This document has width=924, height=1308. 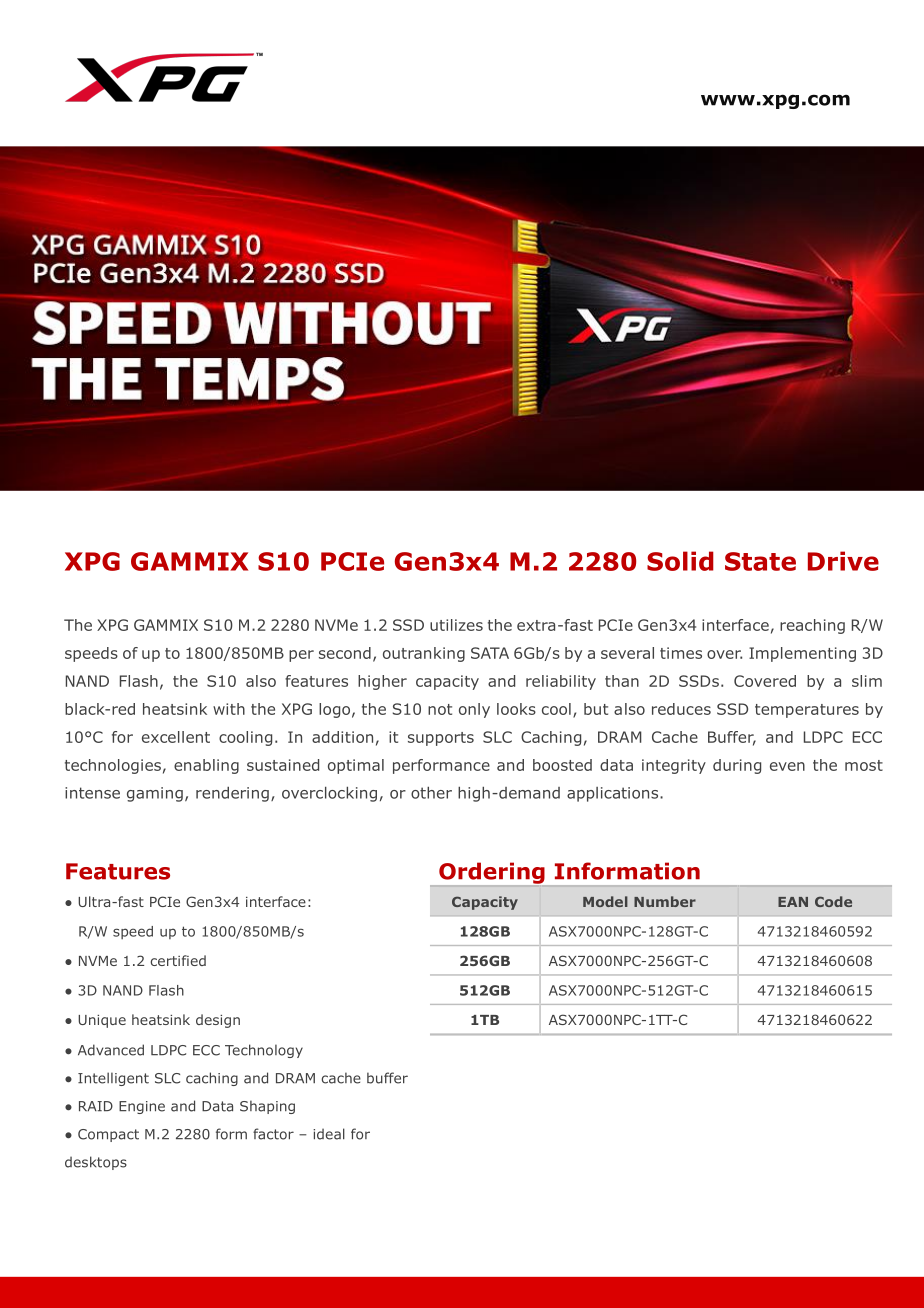 I want to click on EAN, so click(x=793, y=902).
